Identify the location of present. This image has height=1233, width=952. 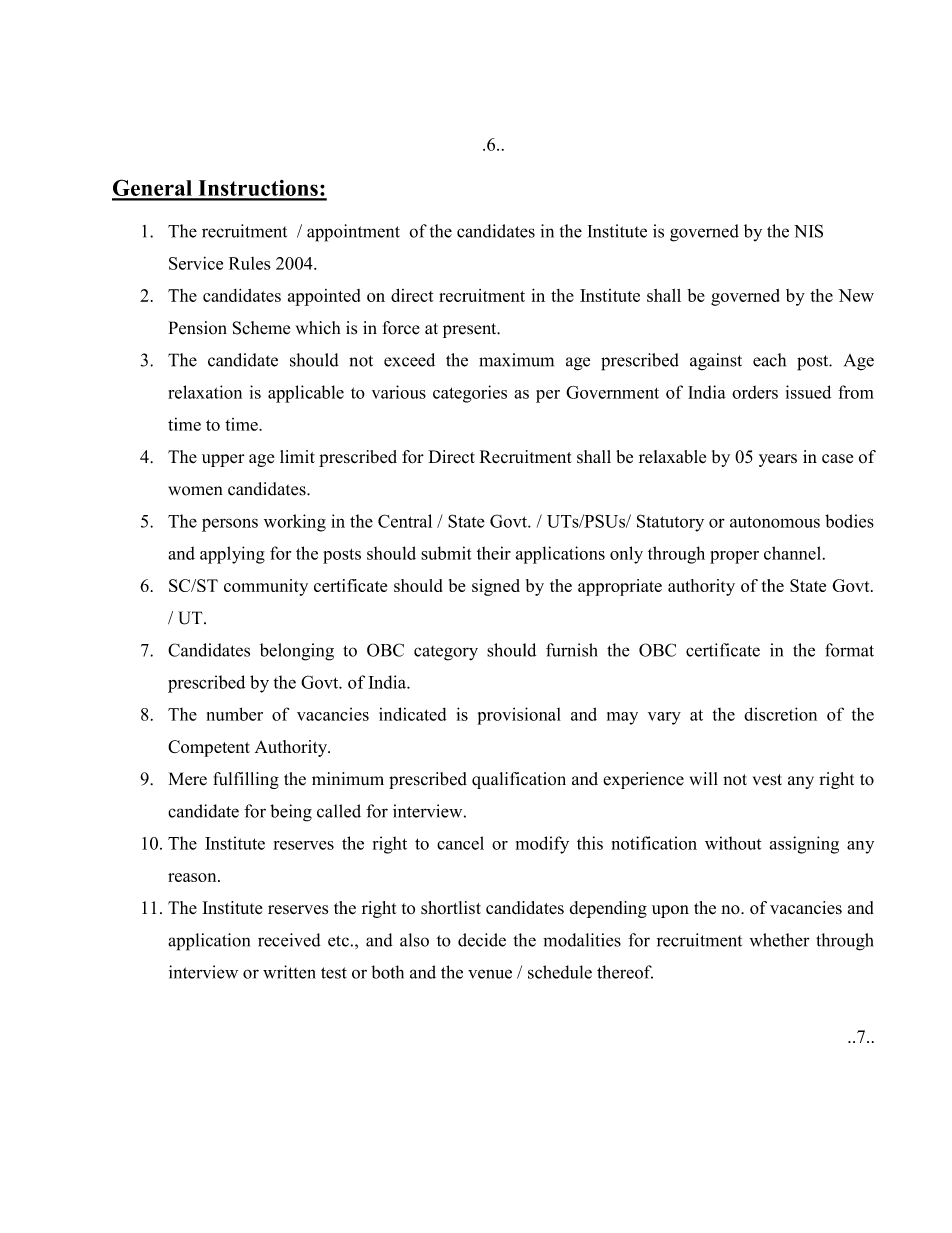
(471, 330).
